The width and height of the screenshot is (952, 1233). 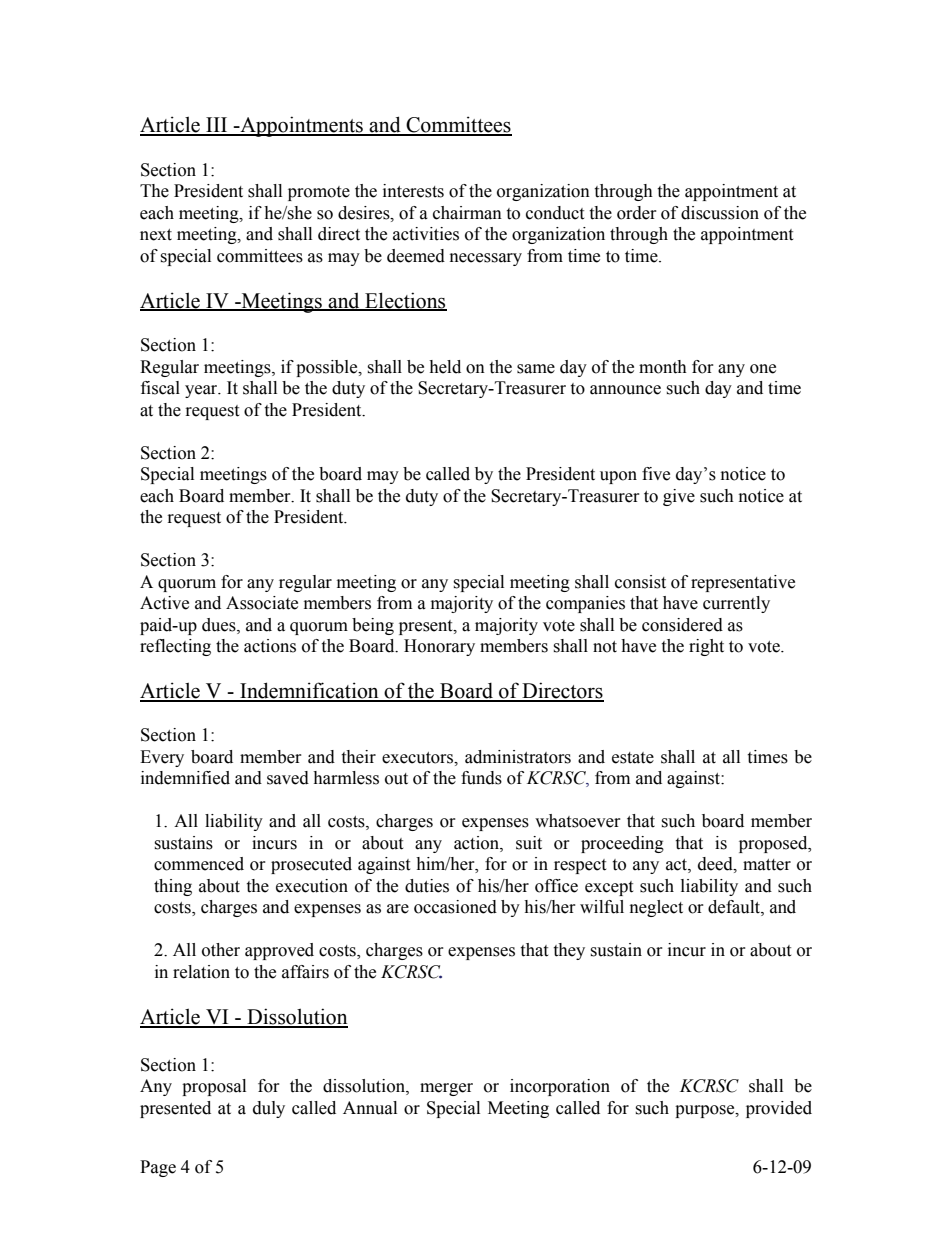 I want to click on chairman, so click(x=467, y=213).
